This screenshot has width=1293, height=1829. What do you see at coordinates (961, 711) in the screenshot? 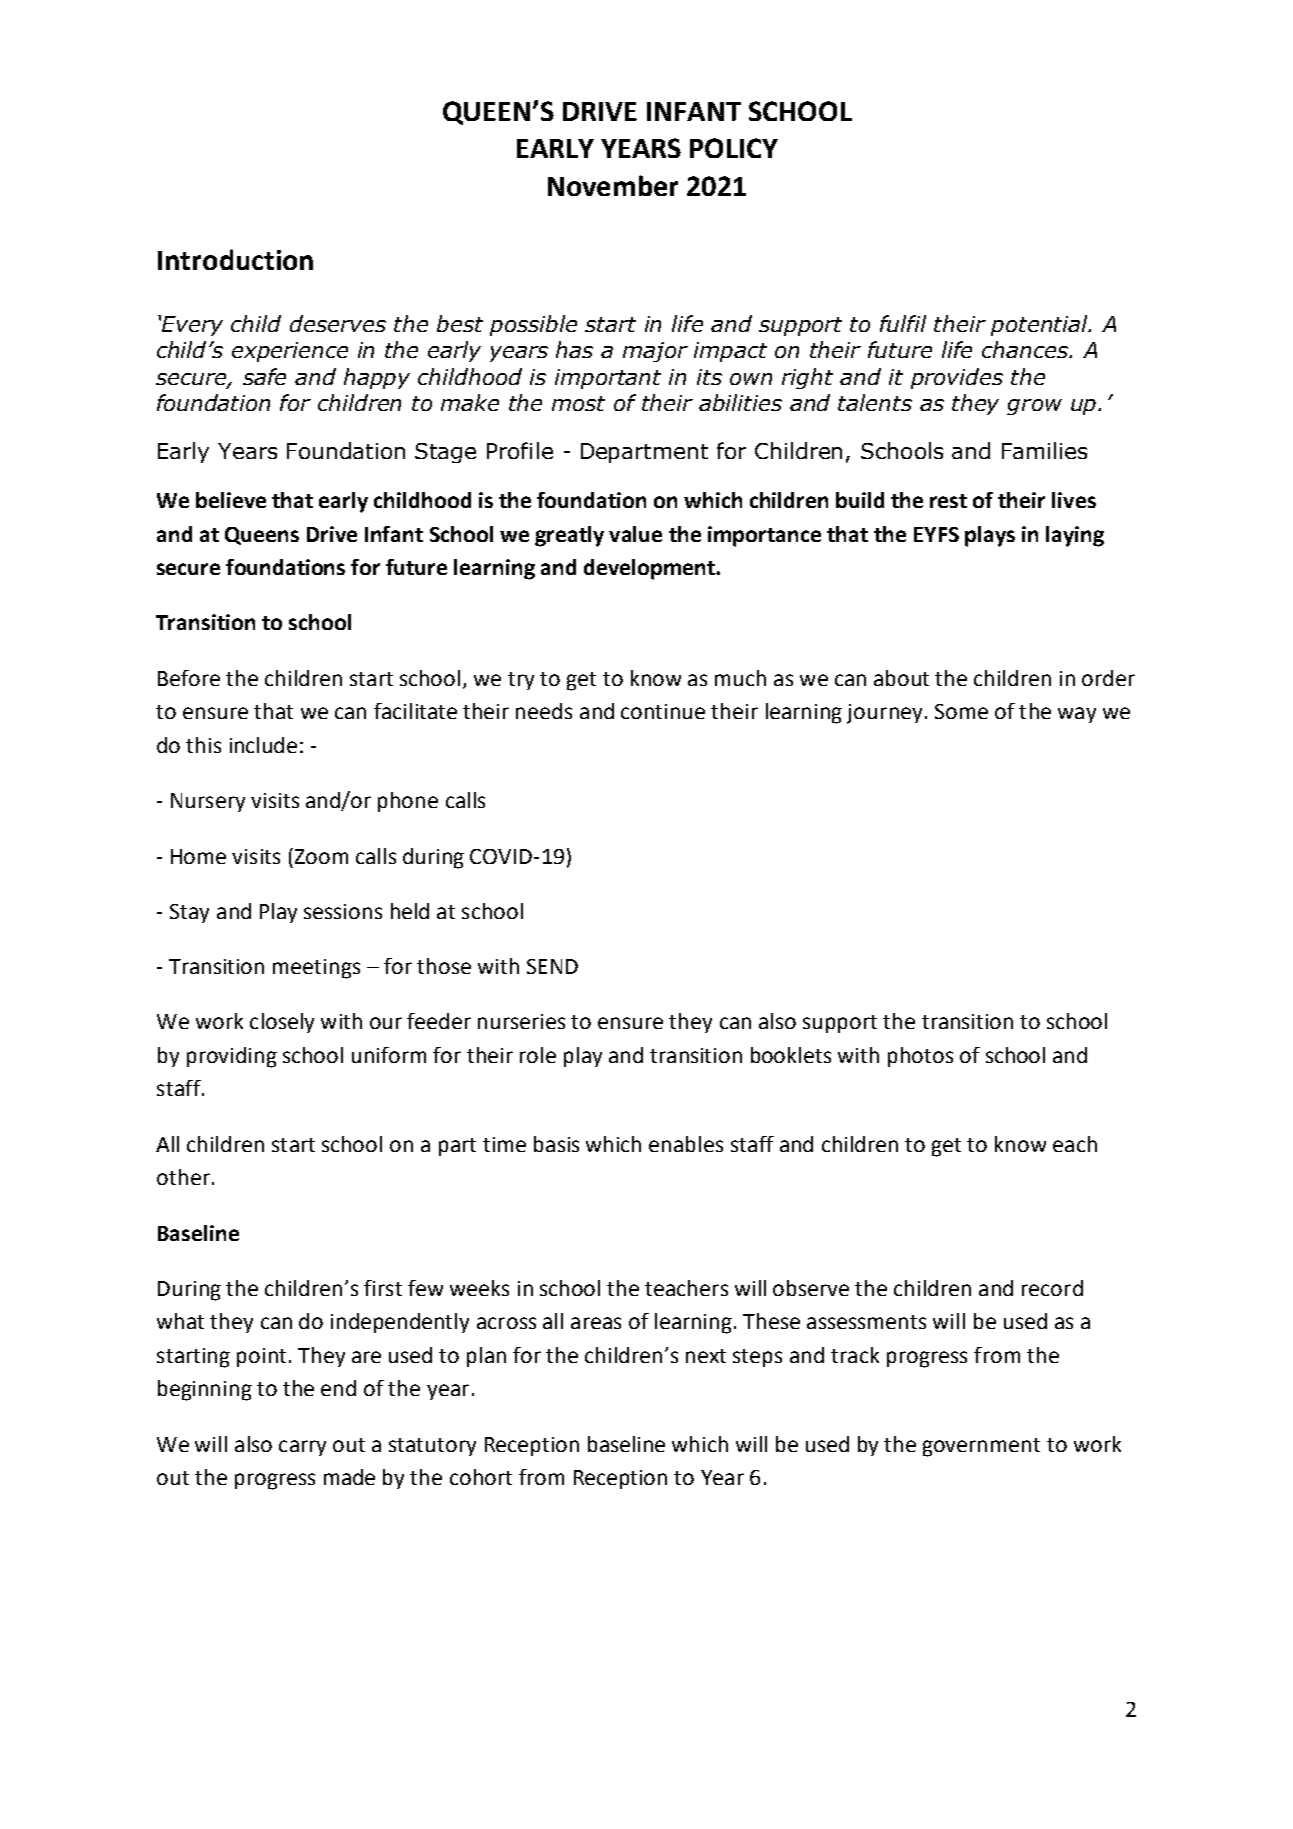
I see `Some` at bounding box center [961, 711].
